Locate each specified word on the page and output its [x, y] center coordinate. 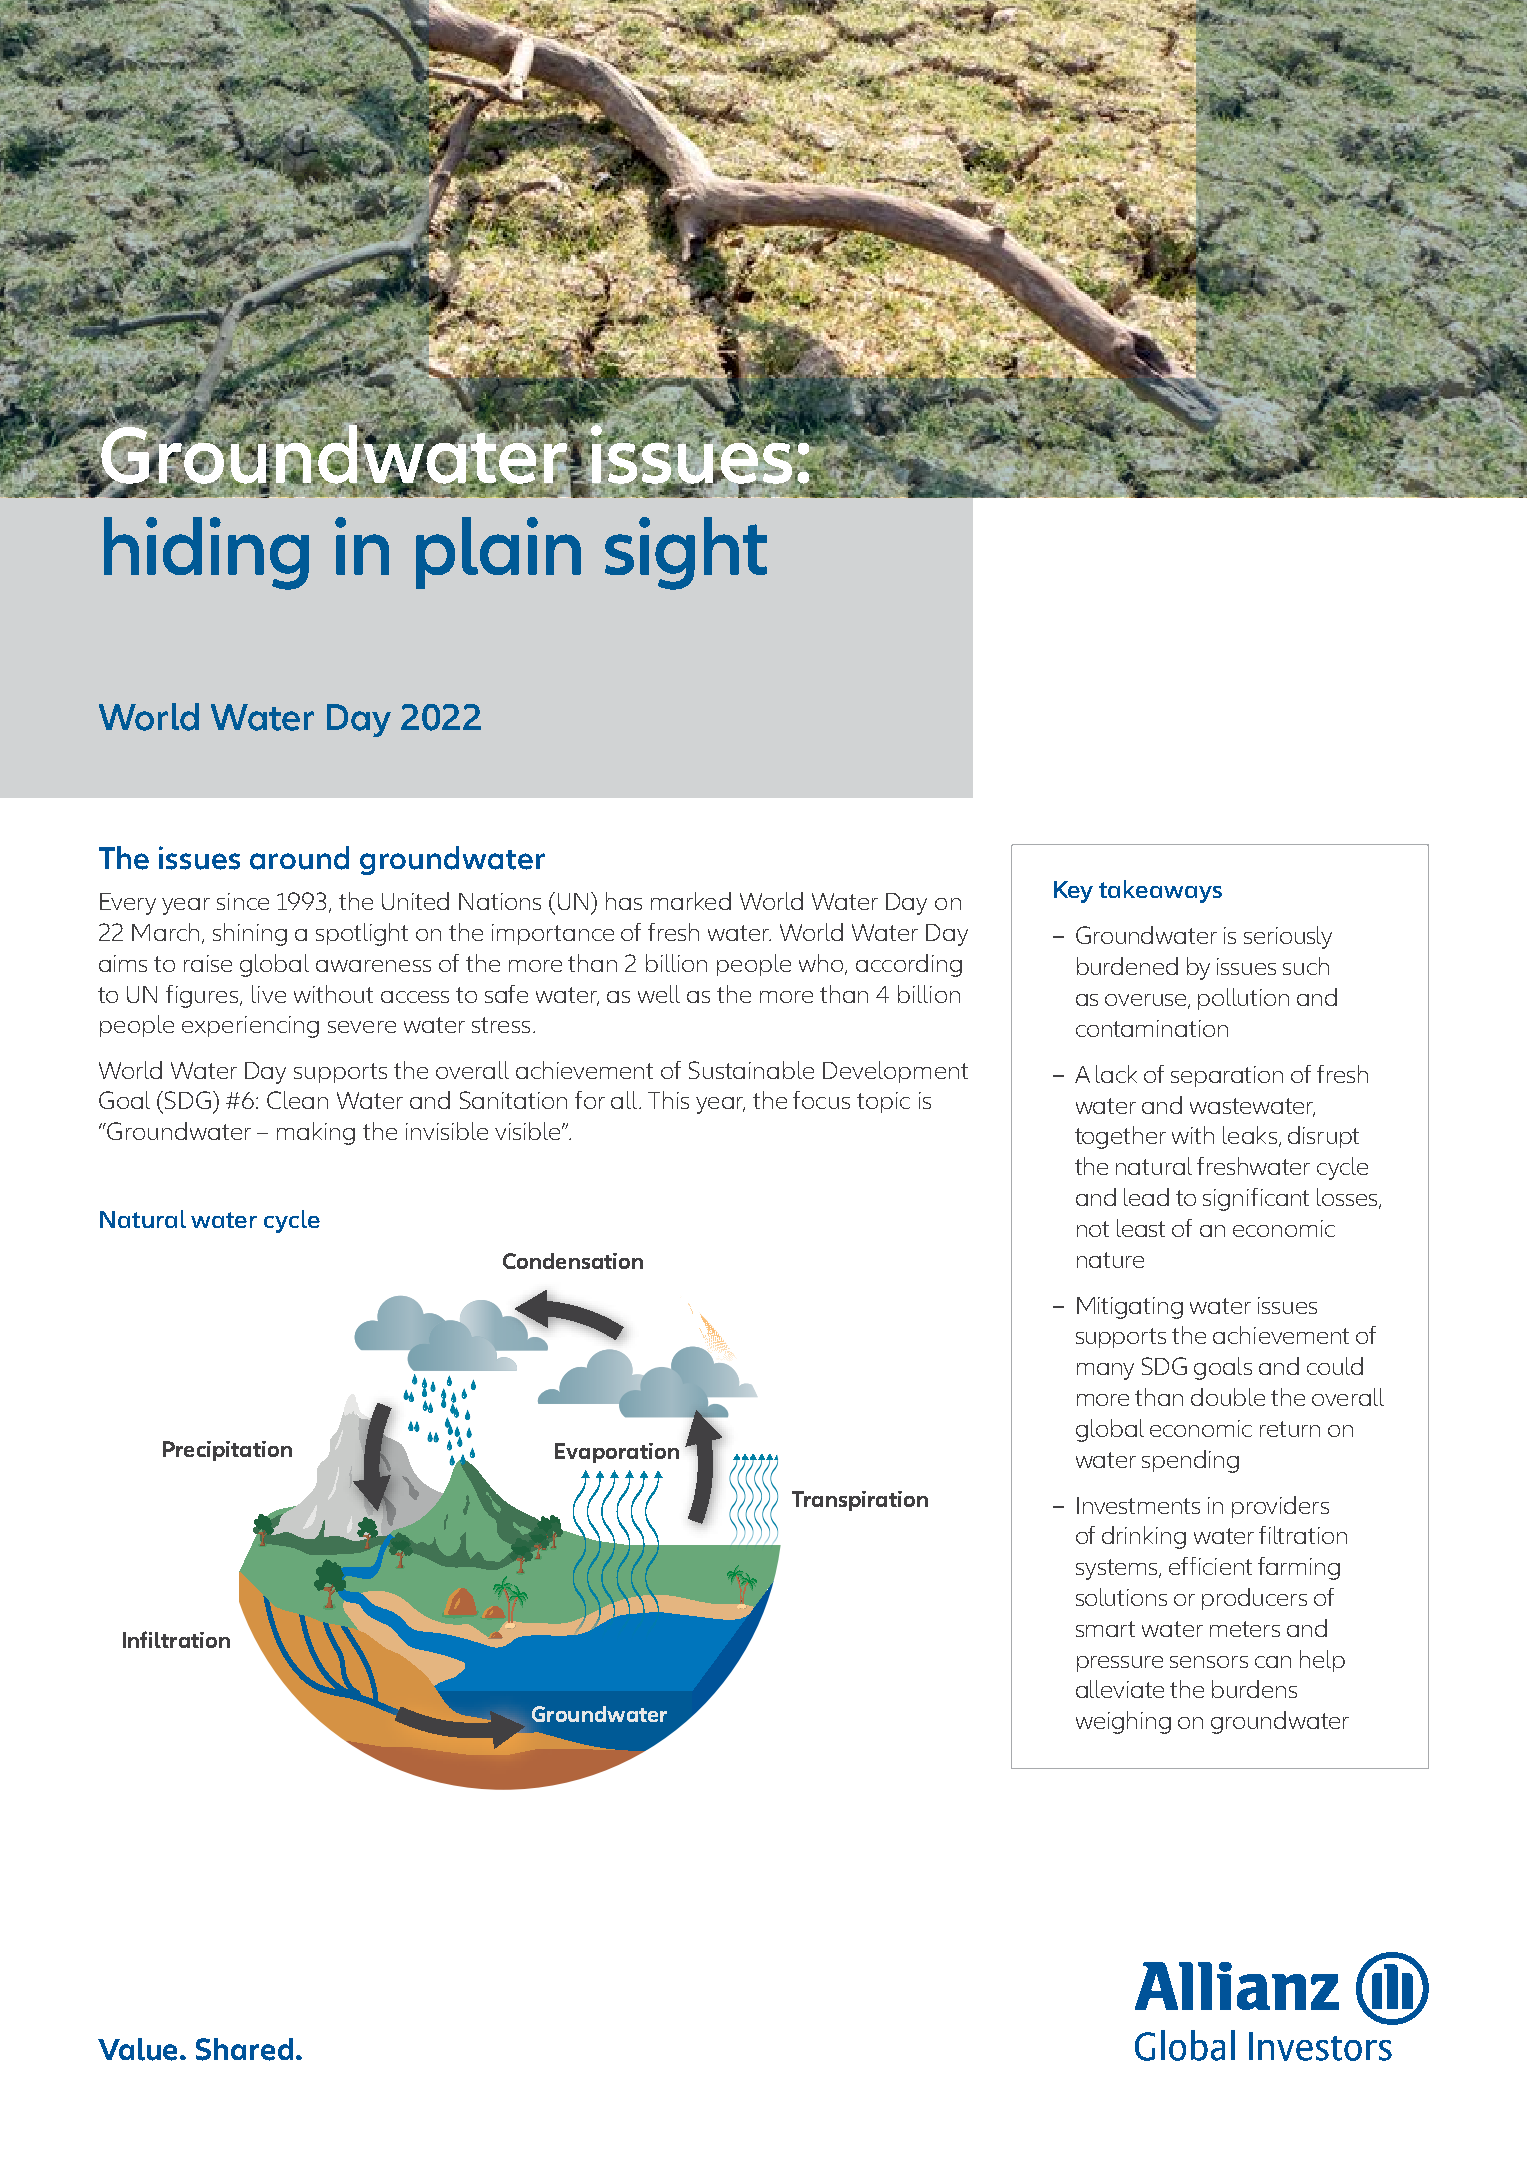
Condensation [573, 1261]
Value [139, 2049]
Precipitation [227, 1451]
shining [250, 934]
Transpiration [860, 1501]
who [822, 964]
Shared [244, 2049]
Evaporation [617, 1453]
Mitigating [1130, 1308]
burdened [1127, 966]
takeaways [1160, 891]
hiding [206, 553]
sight [686, 553]
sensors [1209, 1662]
